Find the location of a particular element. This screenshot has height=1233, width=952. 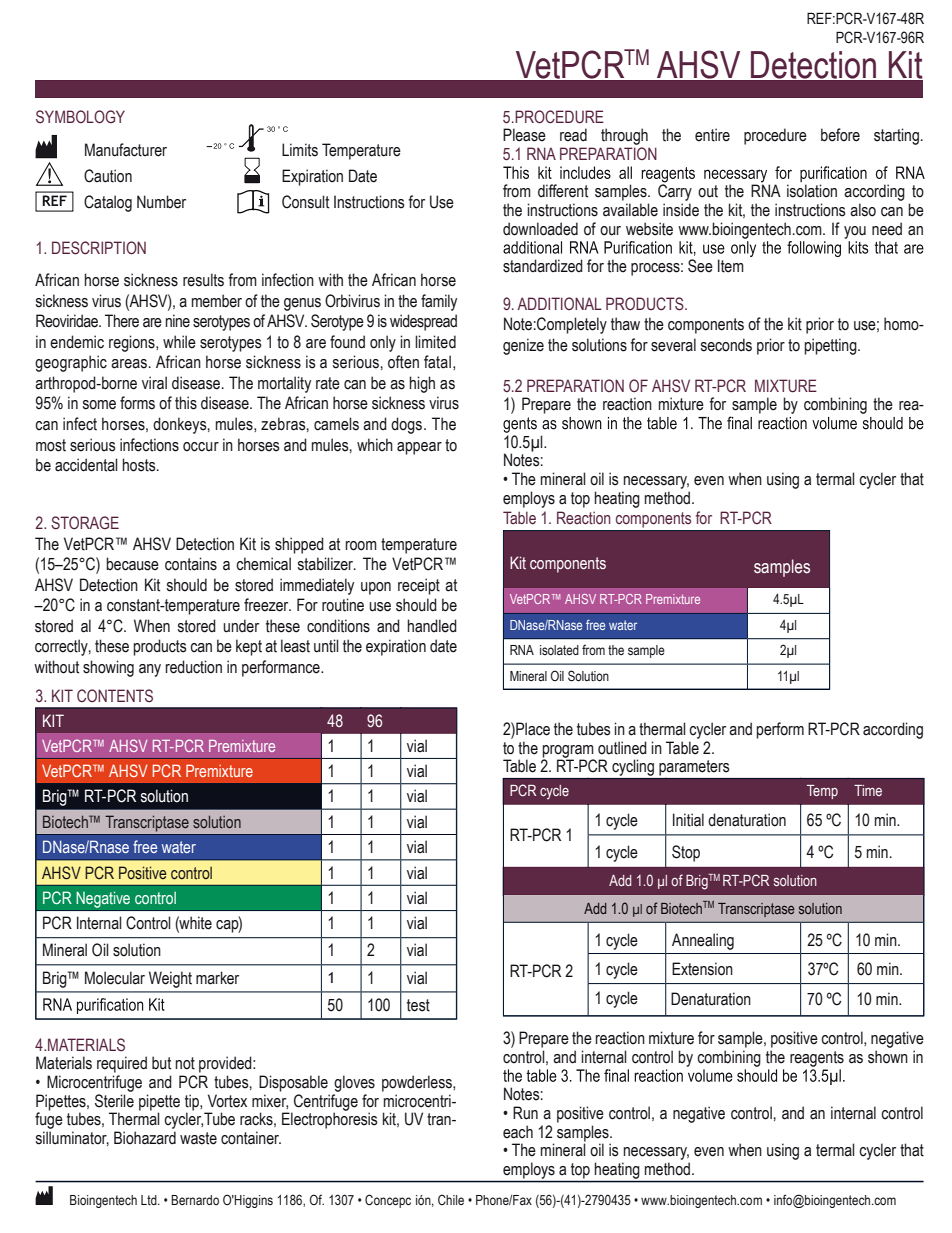

Time is located at coordinates (868, 790).
